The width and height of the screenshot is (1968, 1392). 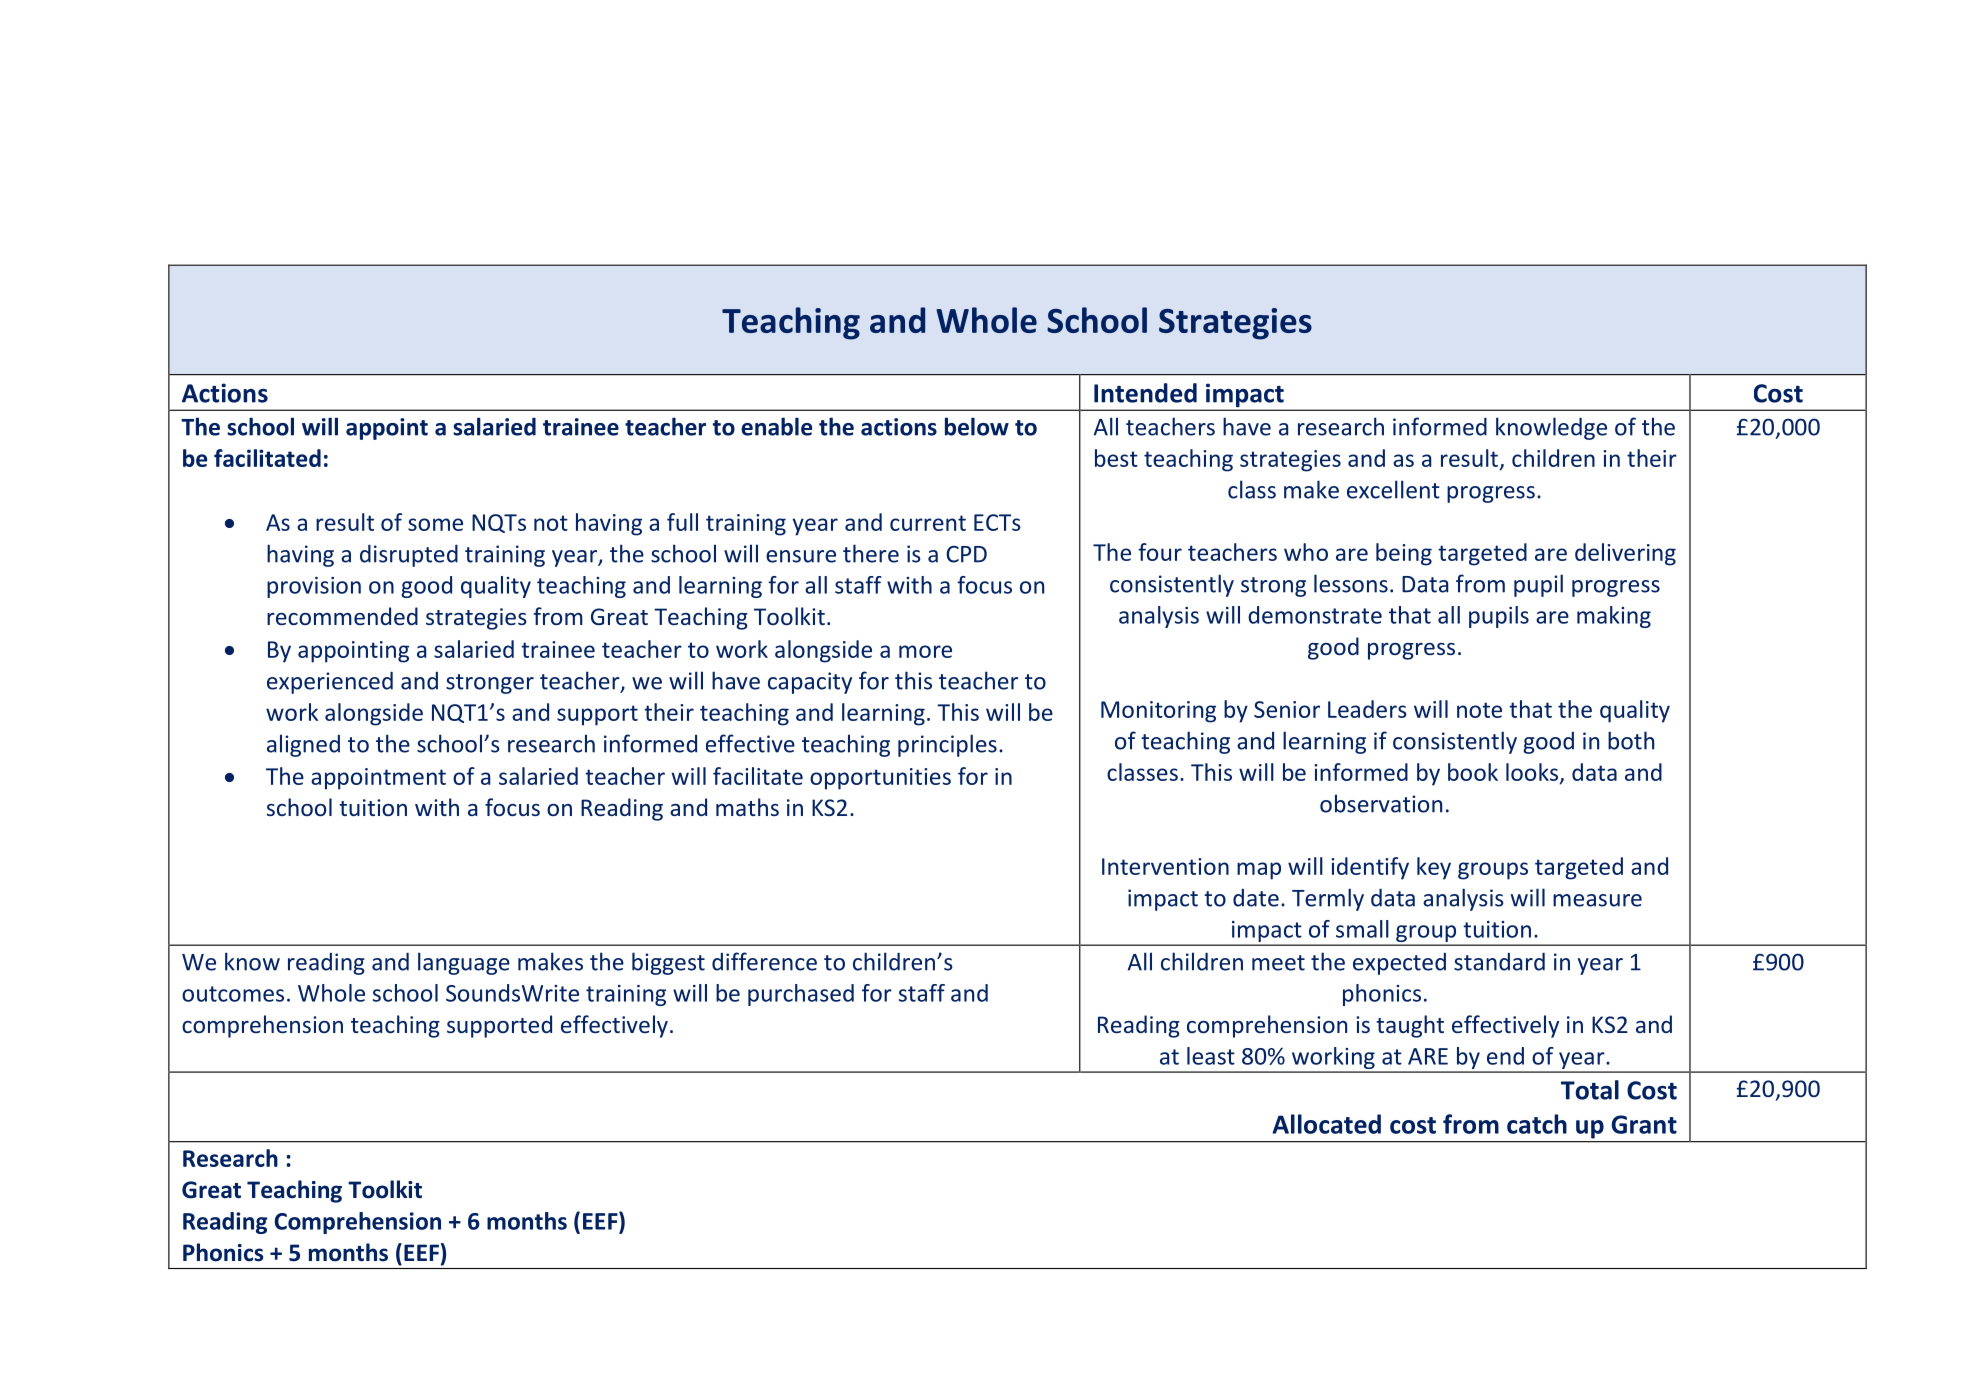 I want to click on excellent, so click(x=1393, y=489).
